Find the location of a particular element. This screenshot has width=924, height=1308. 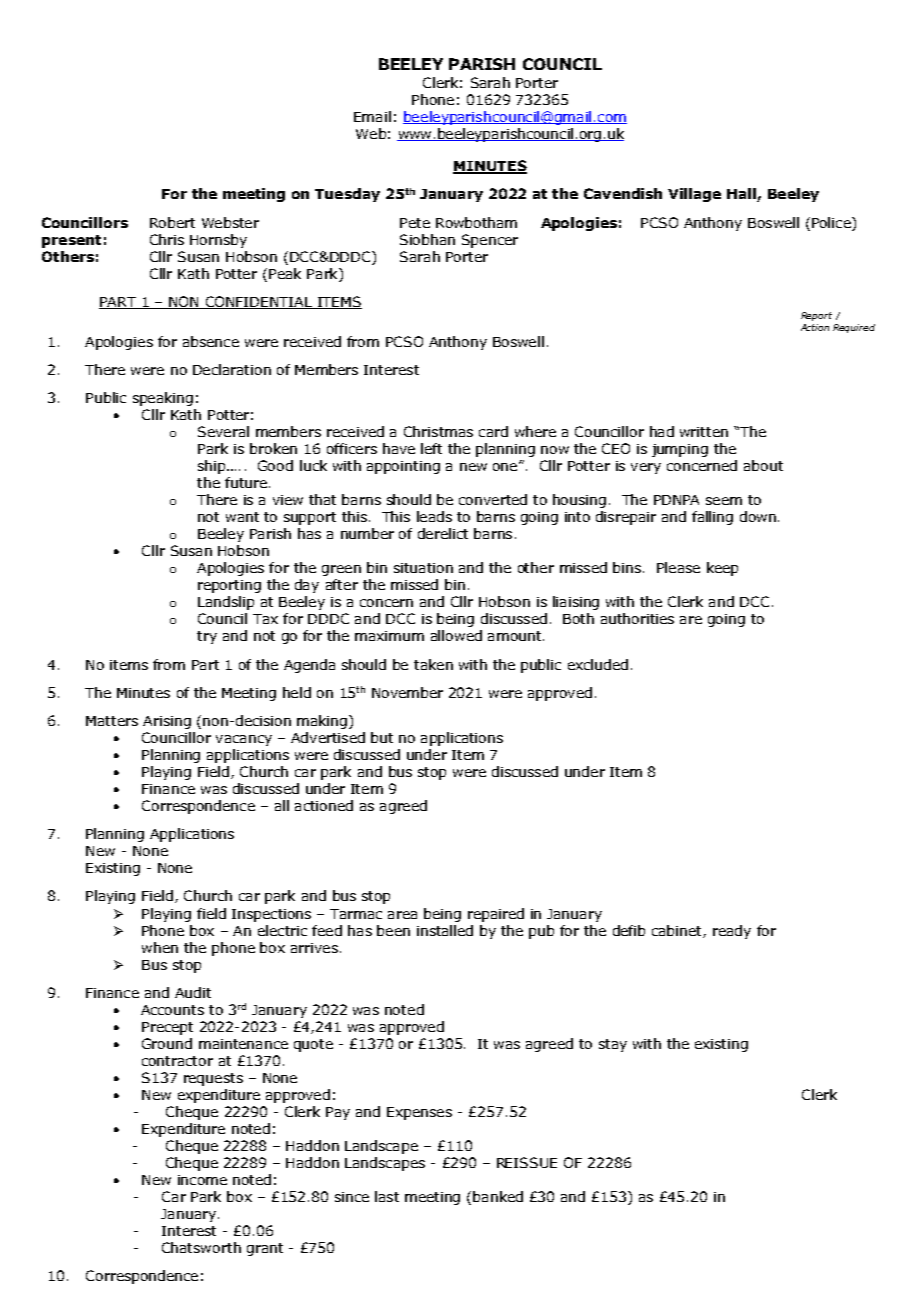

banked is located at coordinates (498, 1196).
